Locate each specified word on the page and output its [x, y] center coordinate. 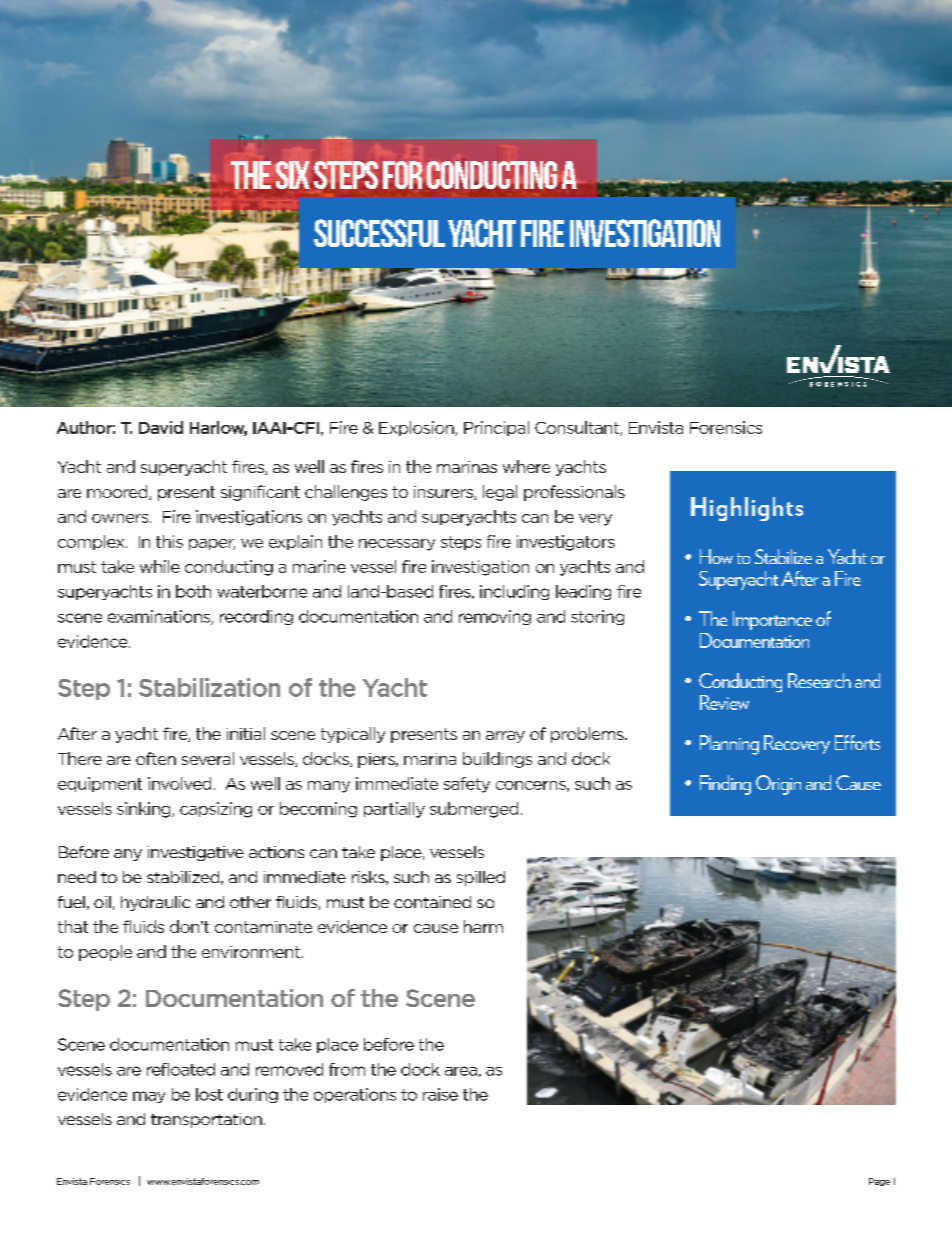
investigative [196, 853]
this [169, 541]
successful [379, 233]
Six [293, 175]
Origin [778, 785]
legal [500, 493]
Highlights [747, 509]
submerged [474, 810]
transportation [206, 1120]
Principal [496, 428]
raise [440, 1094]
